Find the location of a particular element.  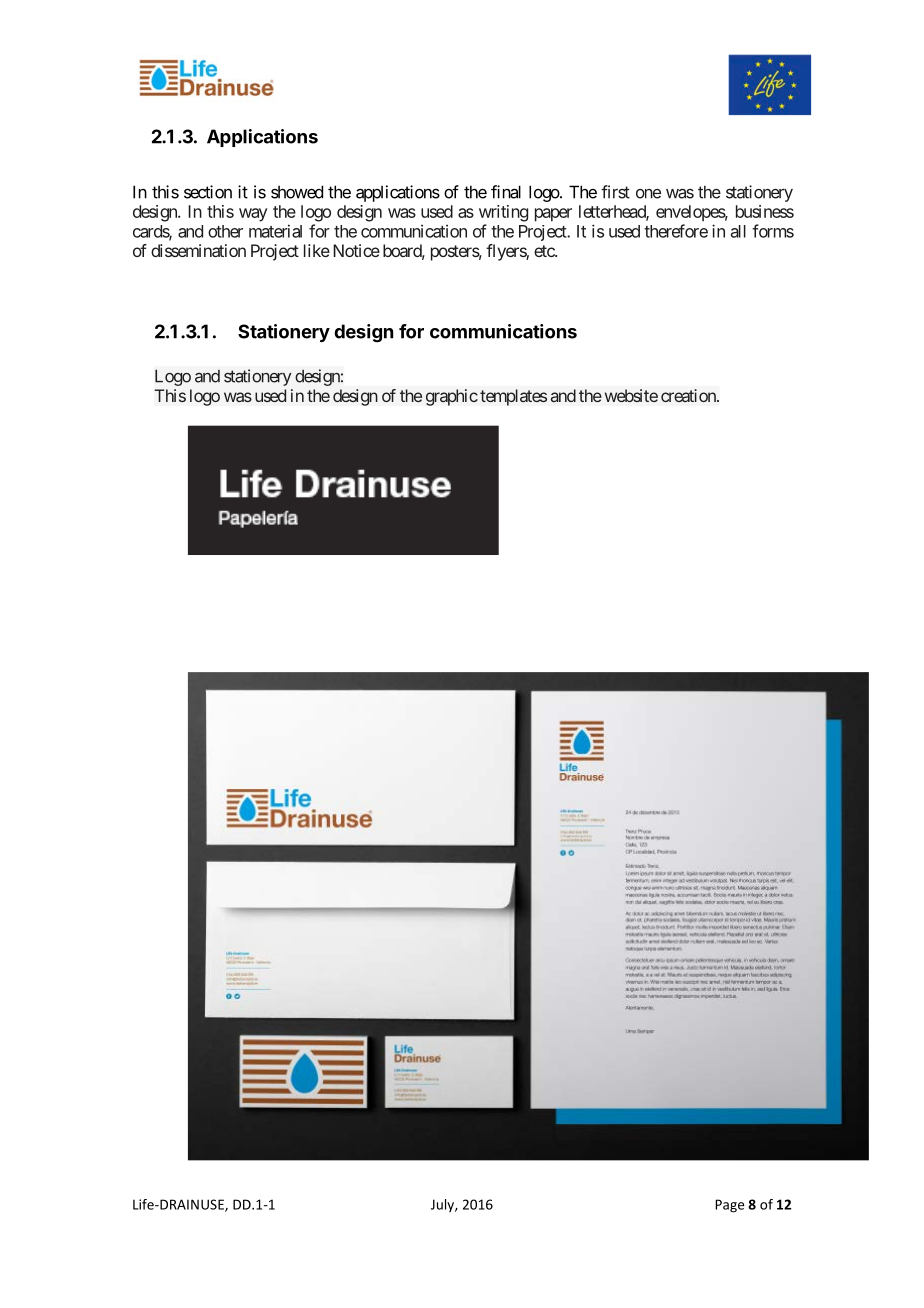

etc is located at coordinates (545, 251).
